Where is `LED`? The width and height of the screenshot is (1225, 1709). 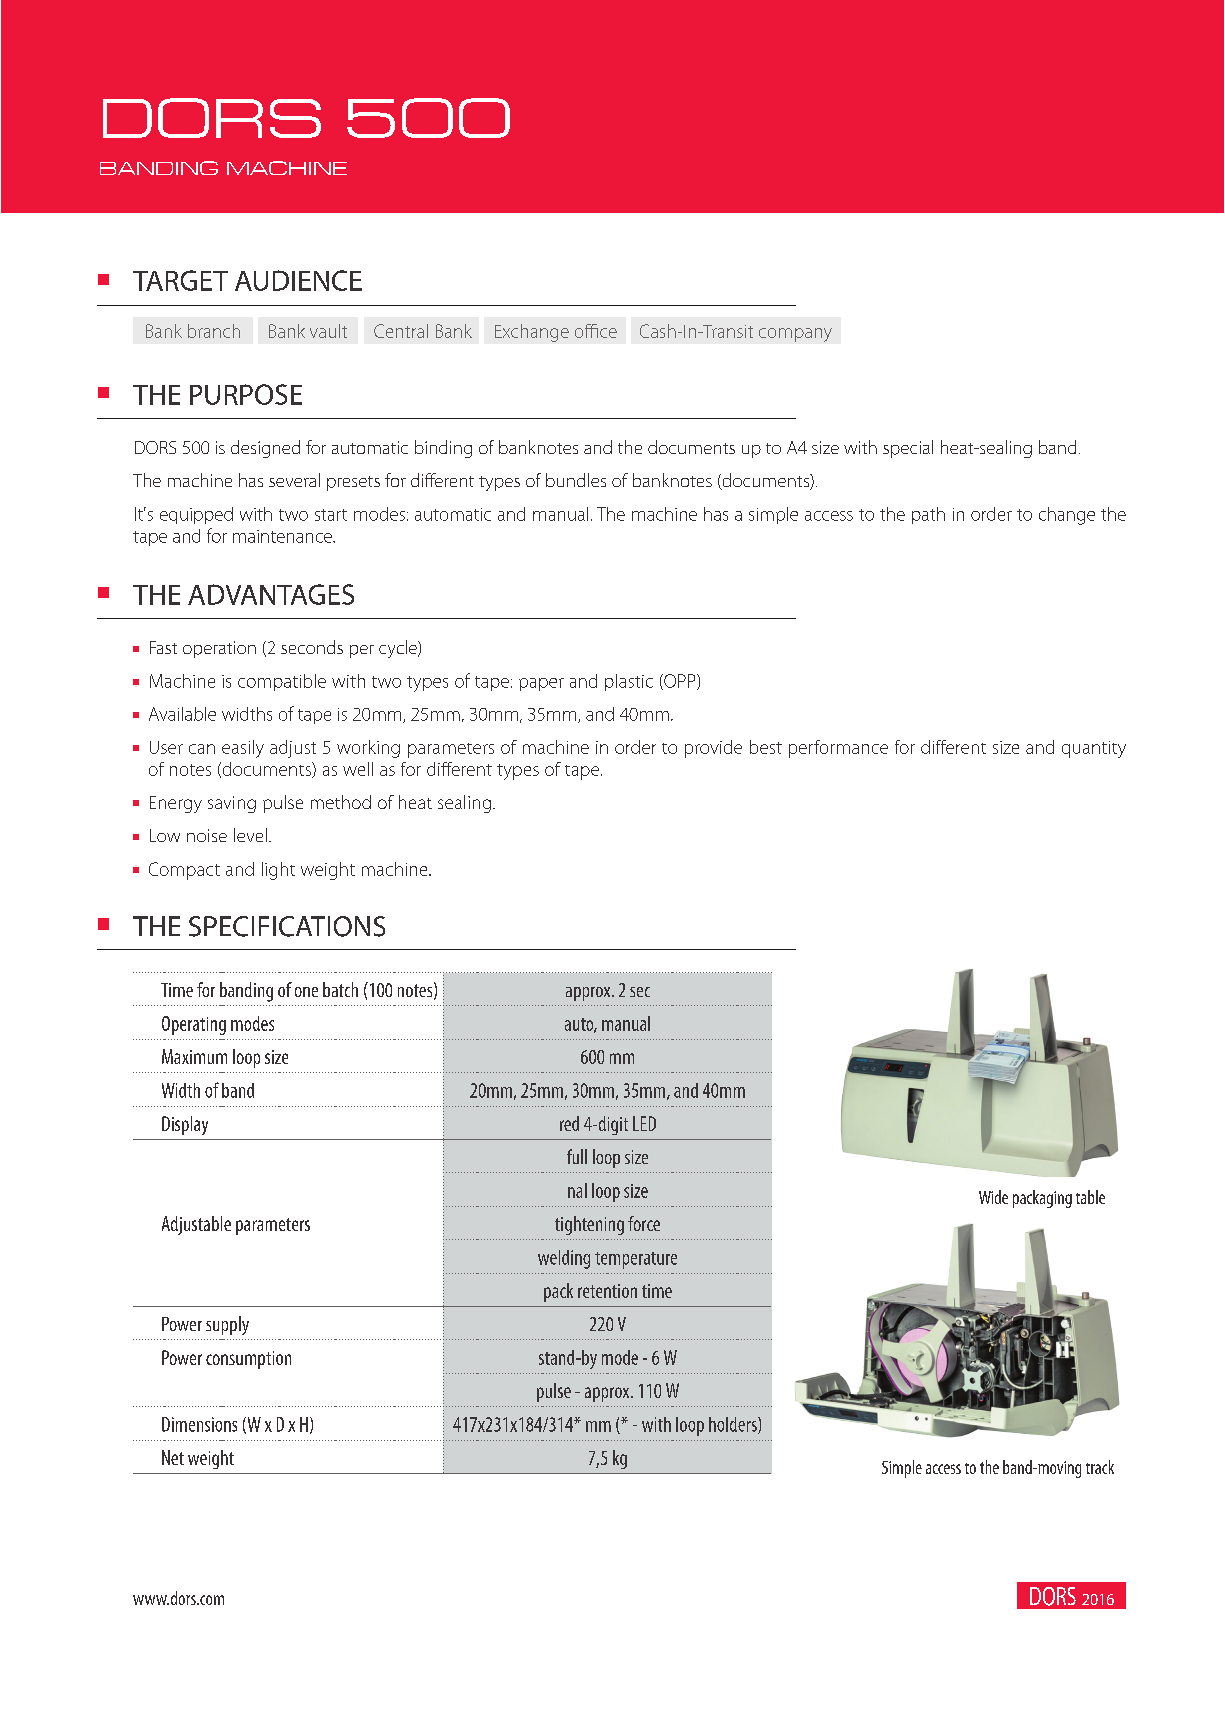 LED is located at coordinates (644, 1123).
